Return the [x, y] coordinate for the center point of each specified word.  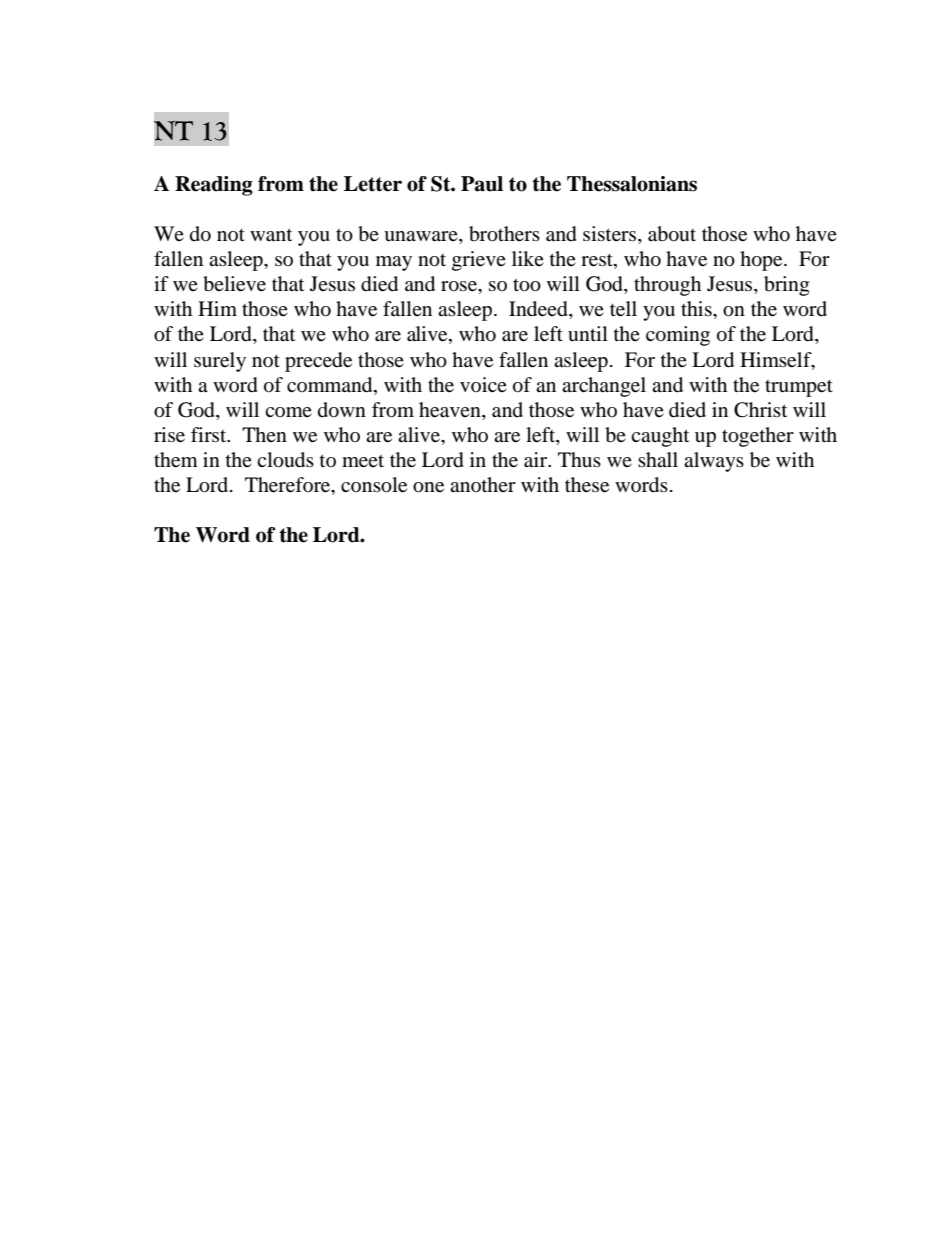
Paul [482, 184]
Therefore [289, 486]
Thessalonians [632, 184]
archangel [604, 387]
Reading [214, 186]
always [714, 462]
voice [483, 384]
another [483, 484]
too [527, 285]
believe [234, 284]
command [331, 386]
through [667, 286]
